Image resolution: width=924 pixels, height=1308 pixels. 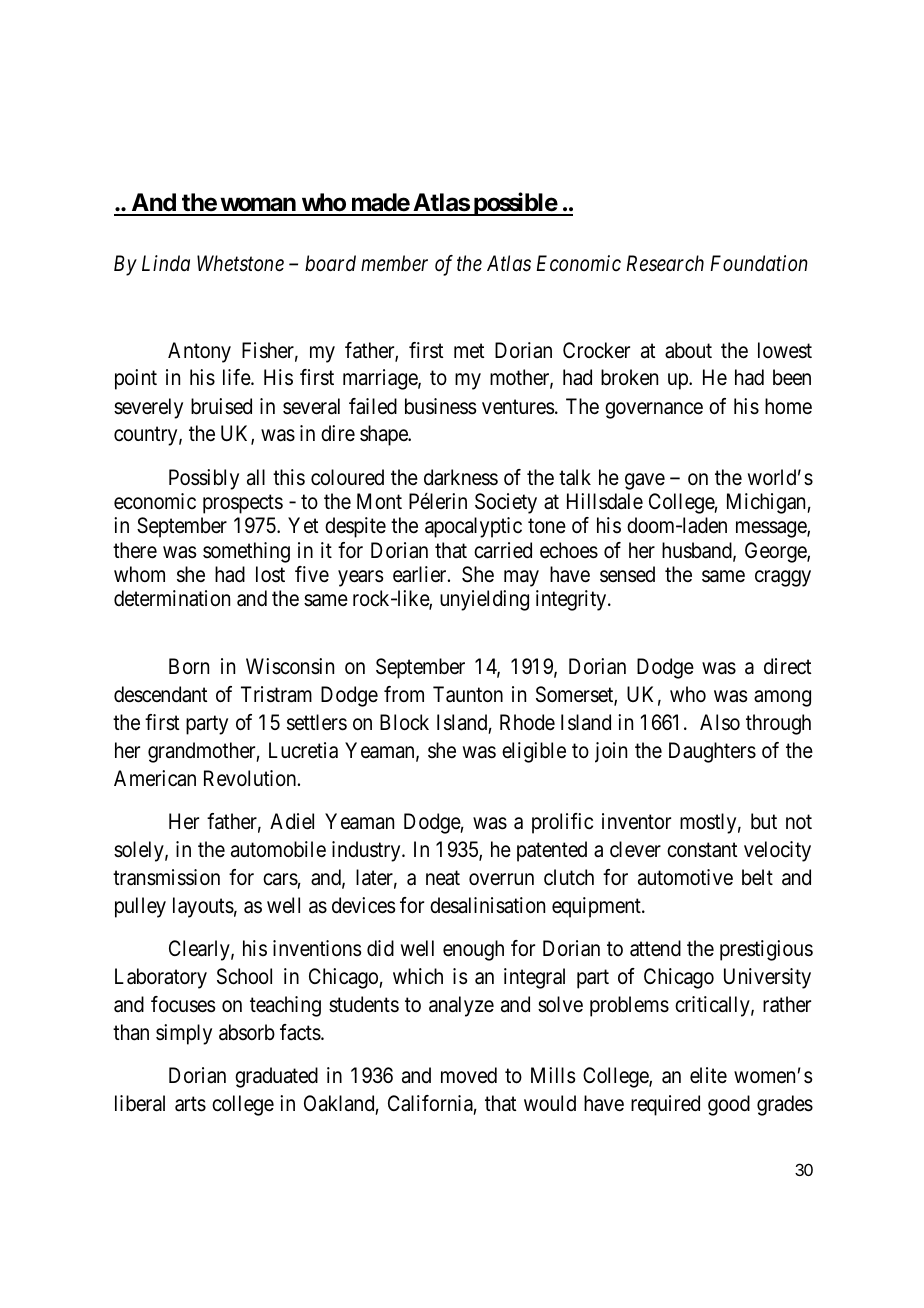 I want to click on member, so click(x=394, y=263).
